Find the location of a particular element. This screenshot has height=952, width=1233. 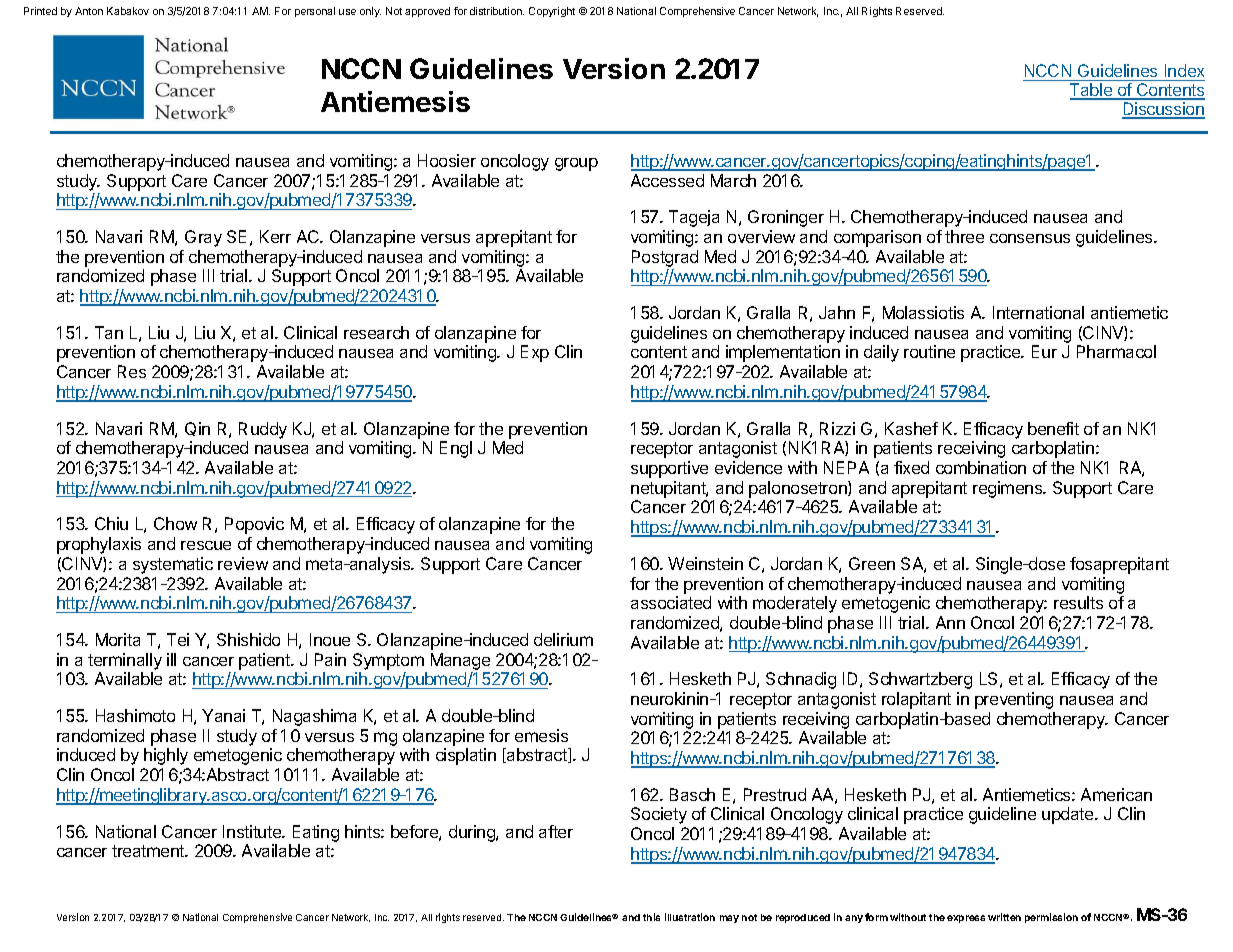

preventing is located at coordinates (1014, 700).
